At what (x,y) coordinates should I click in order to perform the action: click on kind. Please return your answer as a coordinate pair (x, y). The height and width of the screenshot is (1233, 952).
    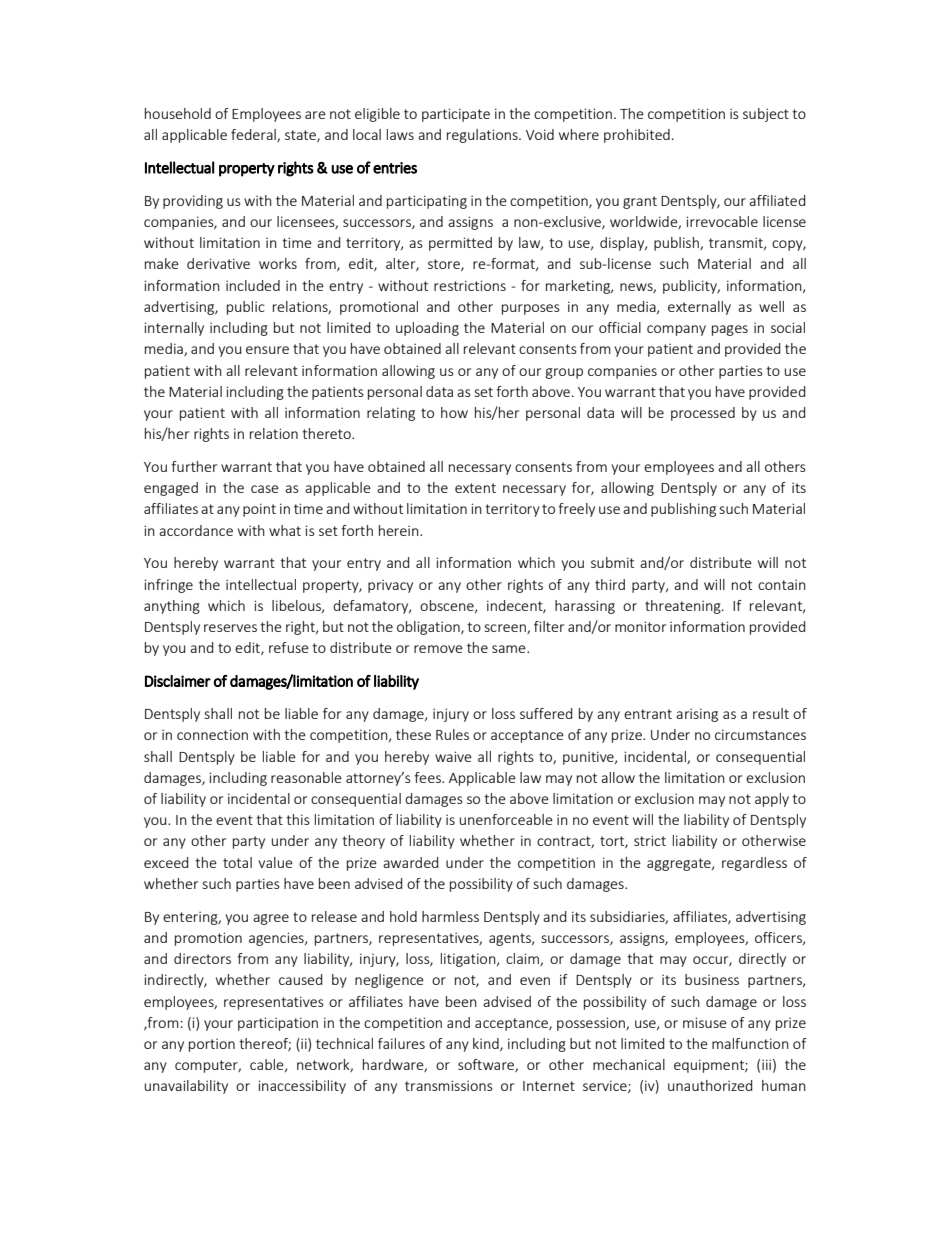
    Looking at the image, I should click on (487, 1044).
